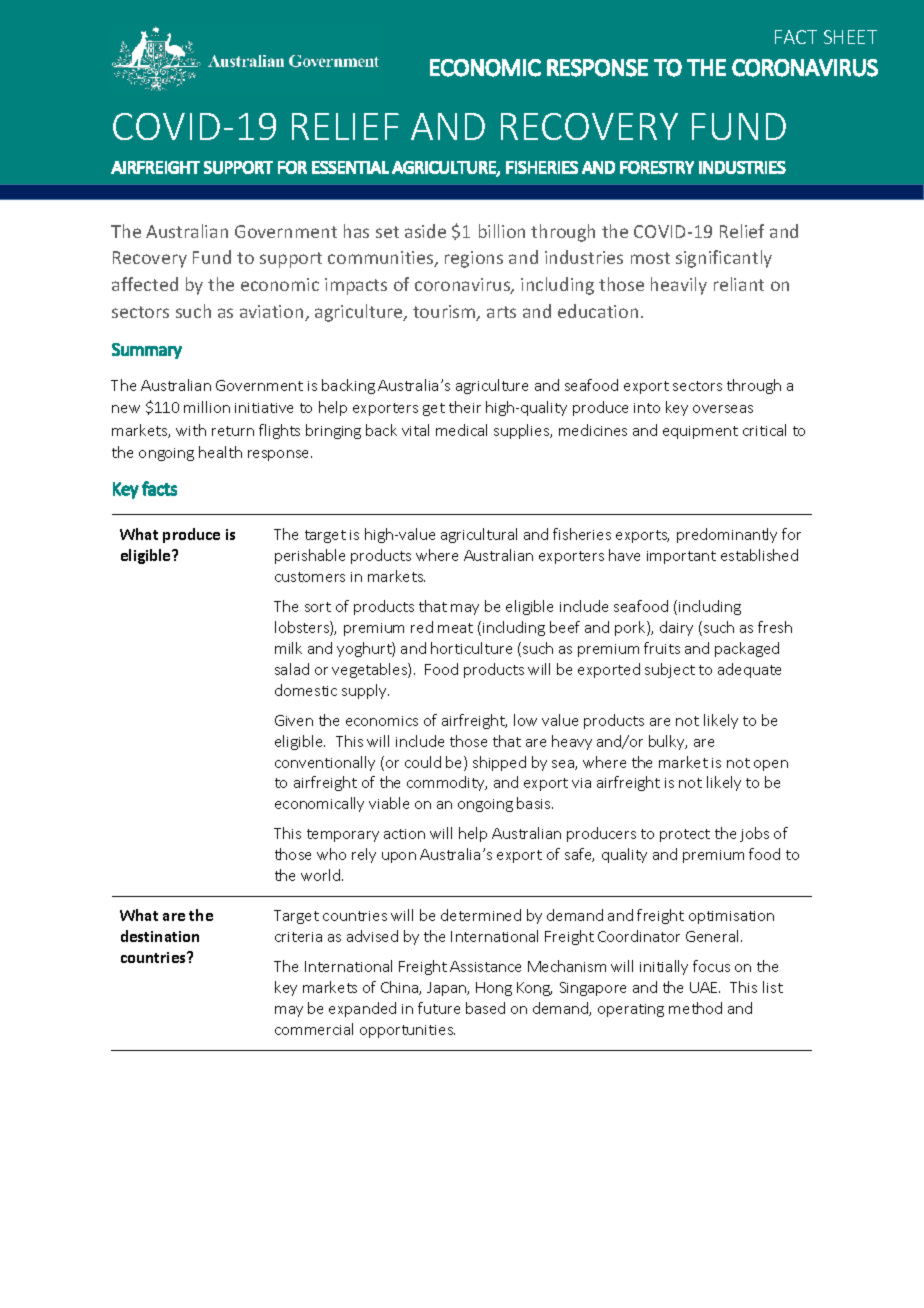 This screenshot has width=924, height=1308. Describe the element at coordinates (771, 765) in the screenshot. I see `open` at that location.
